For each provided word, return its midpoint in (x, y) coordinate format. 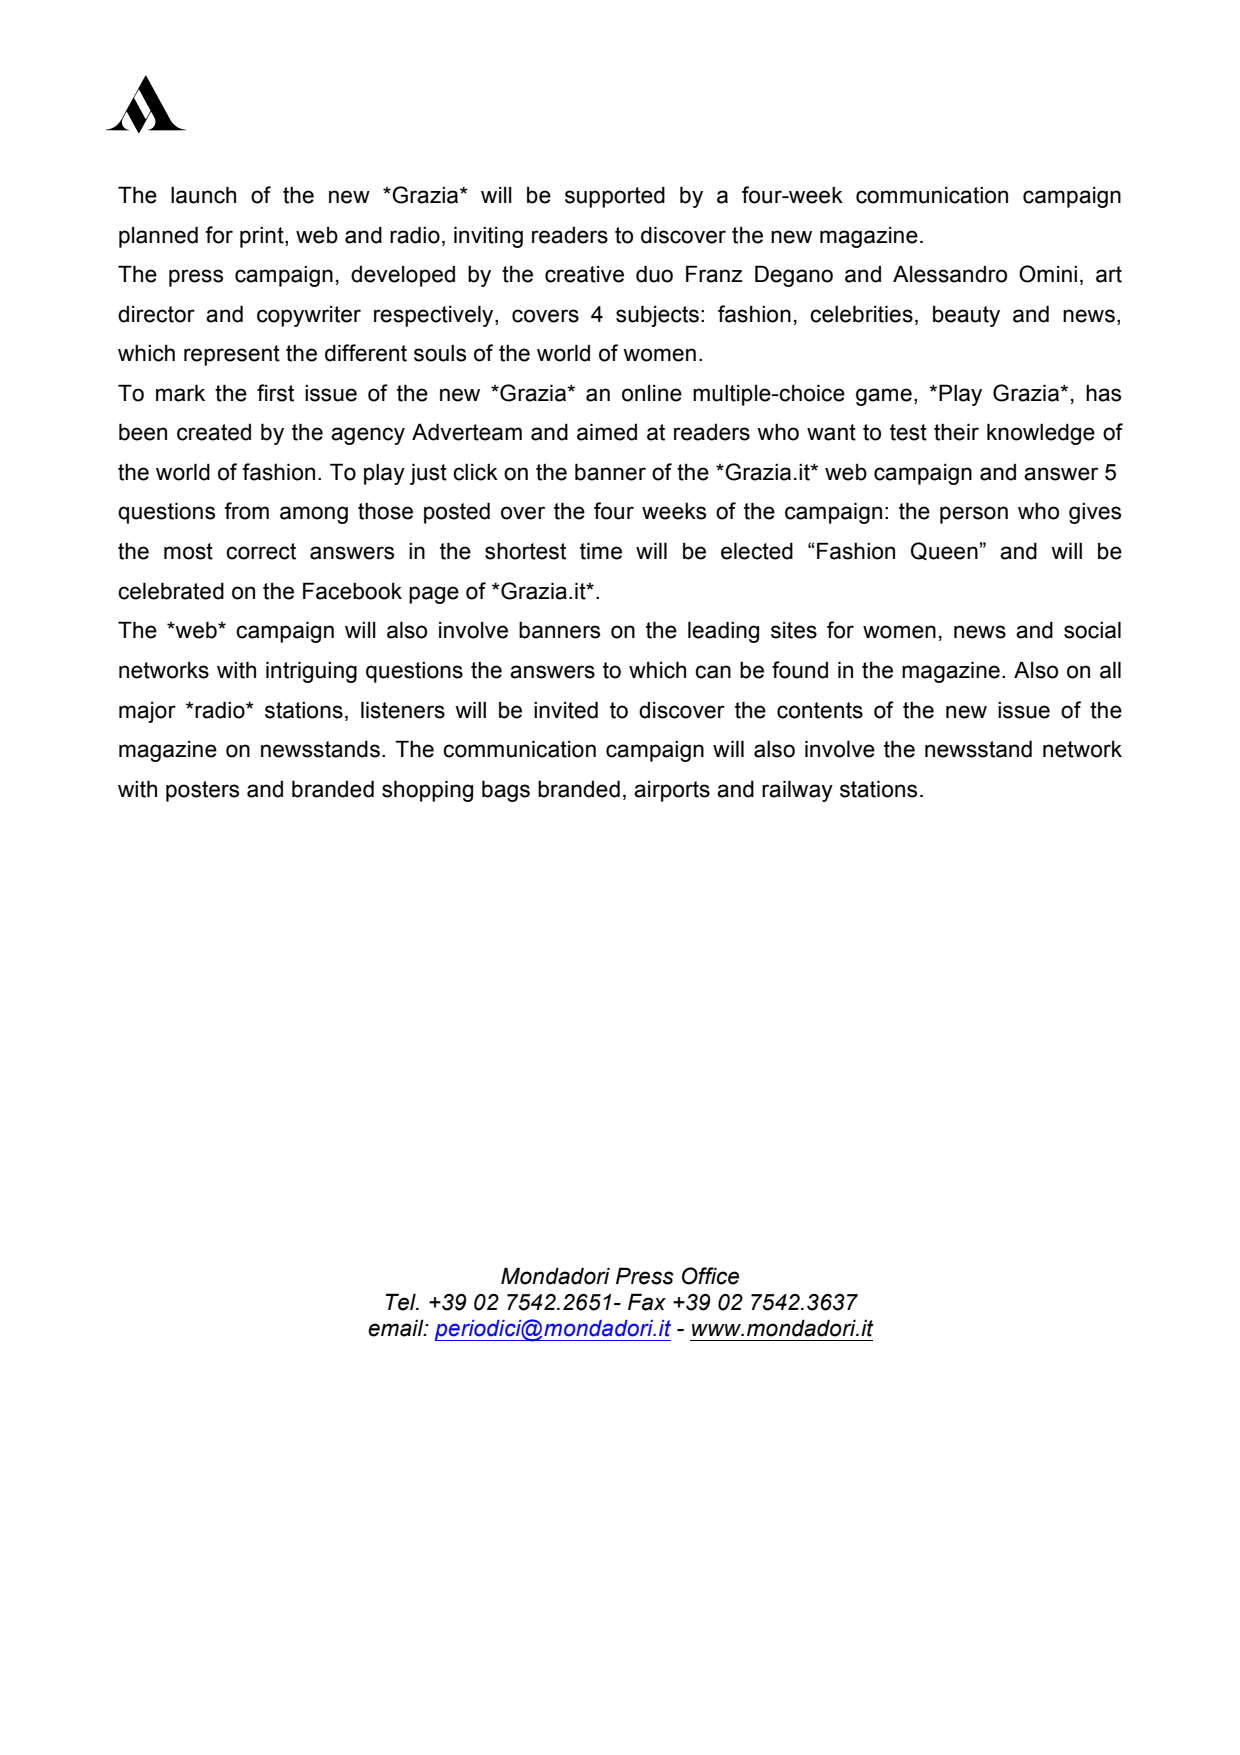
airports (672, 791)
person (974, 515)
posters (202, 791)
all (1110, 670)
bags (506, 791)
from (246, 511)
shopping (427, 791)
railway (797, 791)
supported (615, 197)
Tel (401, 1302)
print (263, 237)
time (601, 551)
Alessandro (950, 274)
